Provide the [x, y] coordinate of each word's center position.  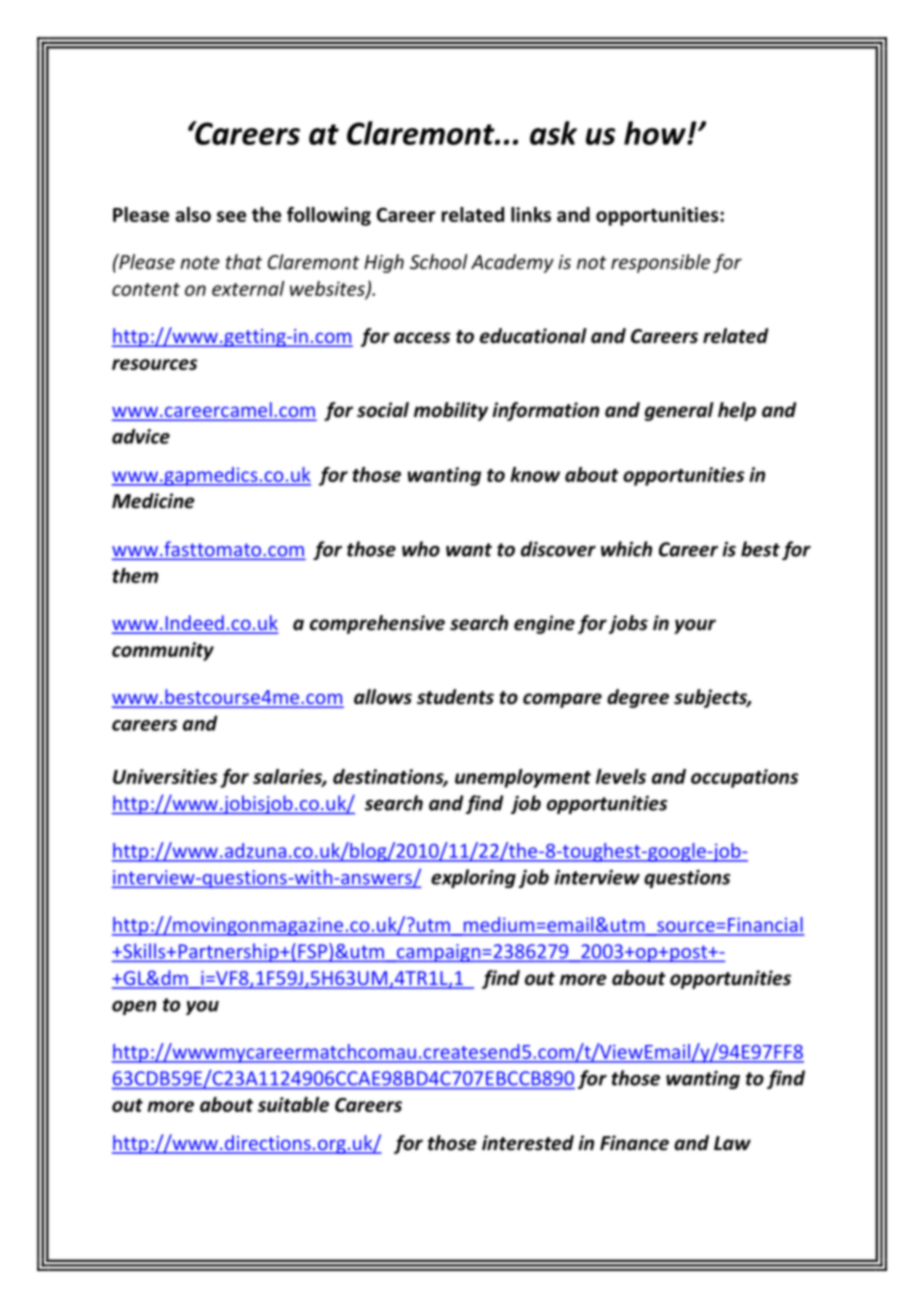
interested [528, 1143]
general [679, 411]
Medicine [153, 501]
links [531, 214]
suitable [293, 1104]
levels [621, 776]
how [656, 133]
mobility [451, 411]
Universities [165, 776]
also [193, 214]
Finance [634, 1143]
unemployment [523, 778]
